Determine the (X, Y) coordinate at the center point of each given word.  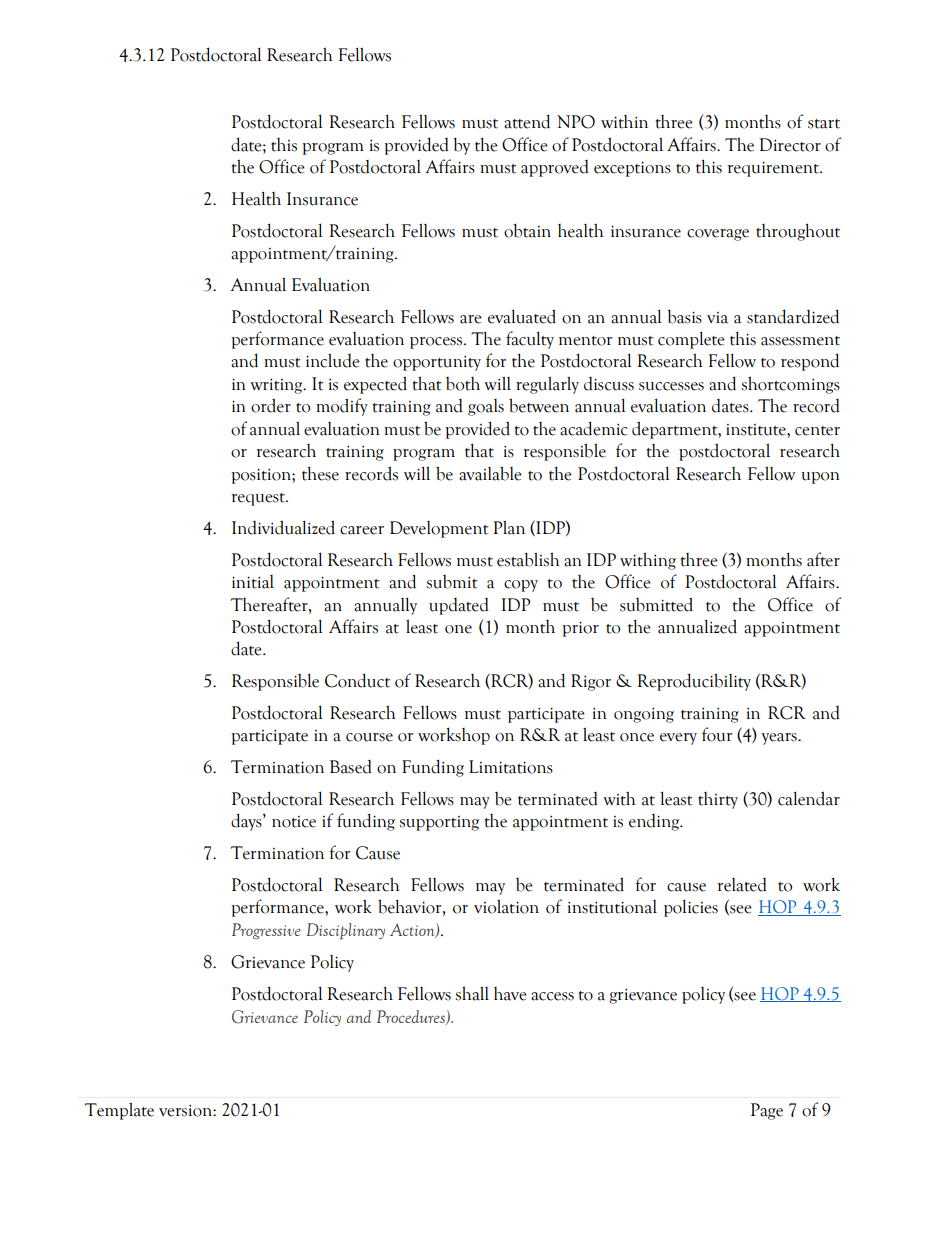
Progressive (266, 931)
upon (820, 478)
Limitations (511, 767)
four (717, 734)
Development (439, 529)
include (333, 360)
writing (277, 386)
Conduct (357, 680)
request (259, 499)
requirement (774, 169)
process (437, 343)
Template (119, 1111)
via (717, 318)
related (742, 885)
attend (527, 121)
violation (506, 906)
